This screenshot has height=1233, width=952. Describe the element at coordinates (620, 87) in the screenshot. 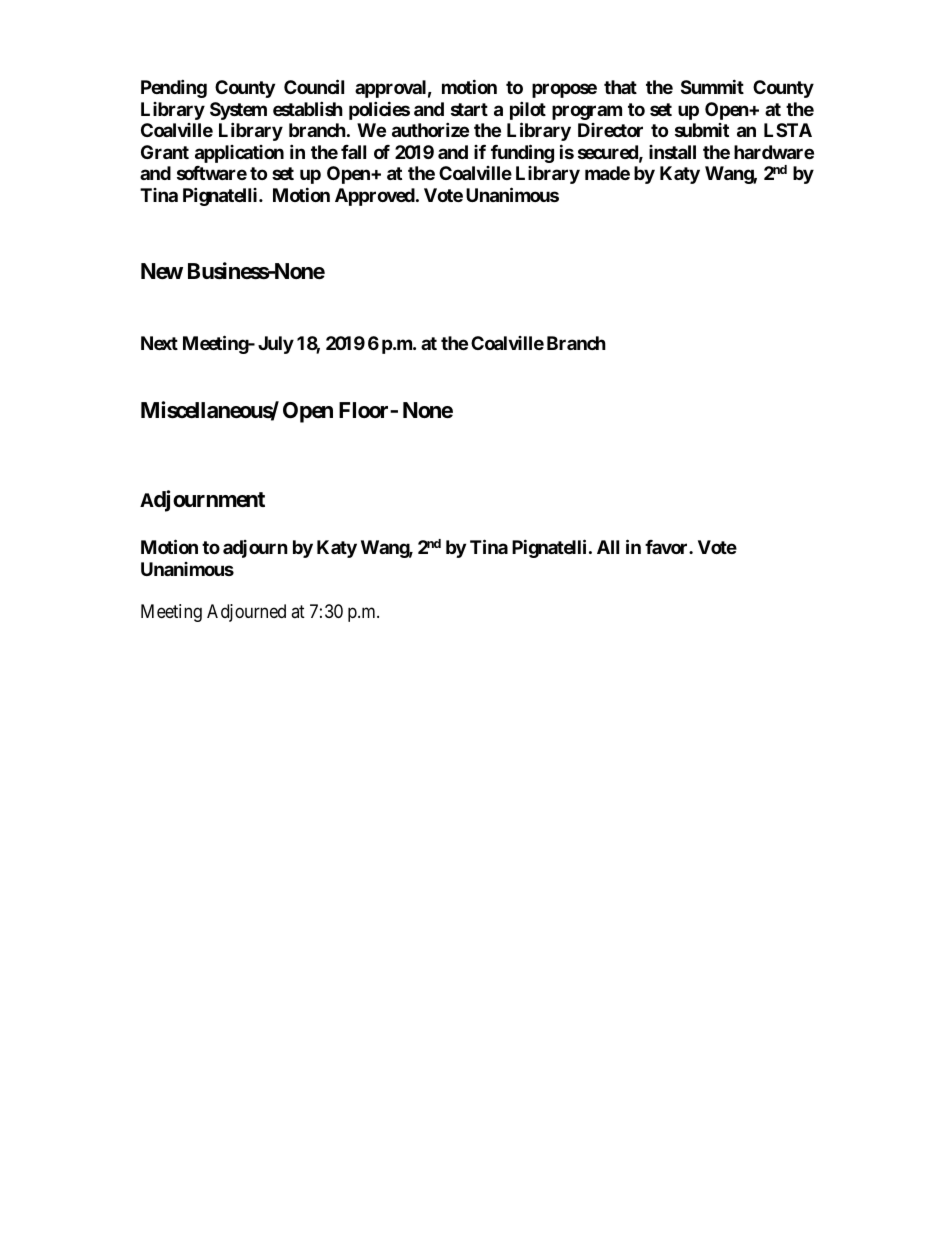

I see `that` at that location.
